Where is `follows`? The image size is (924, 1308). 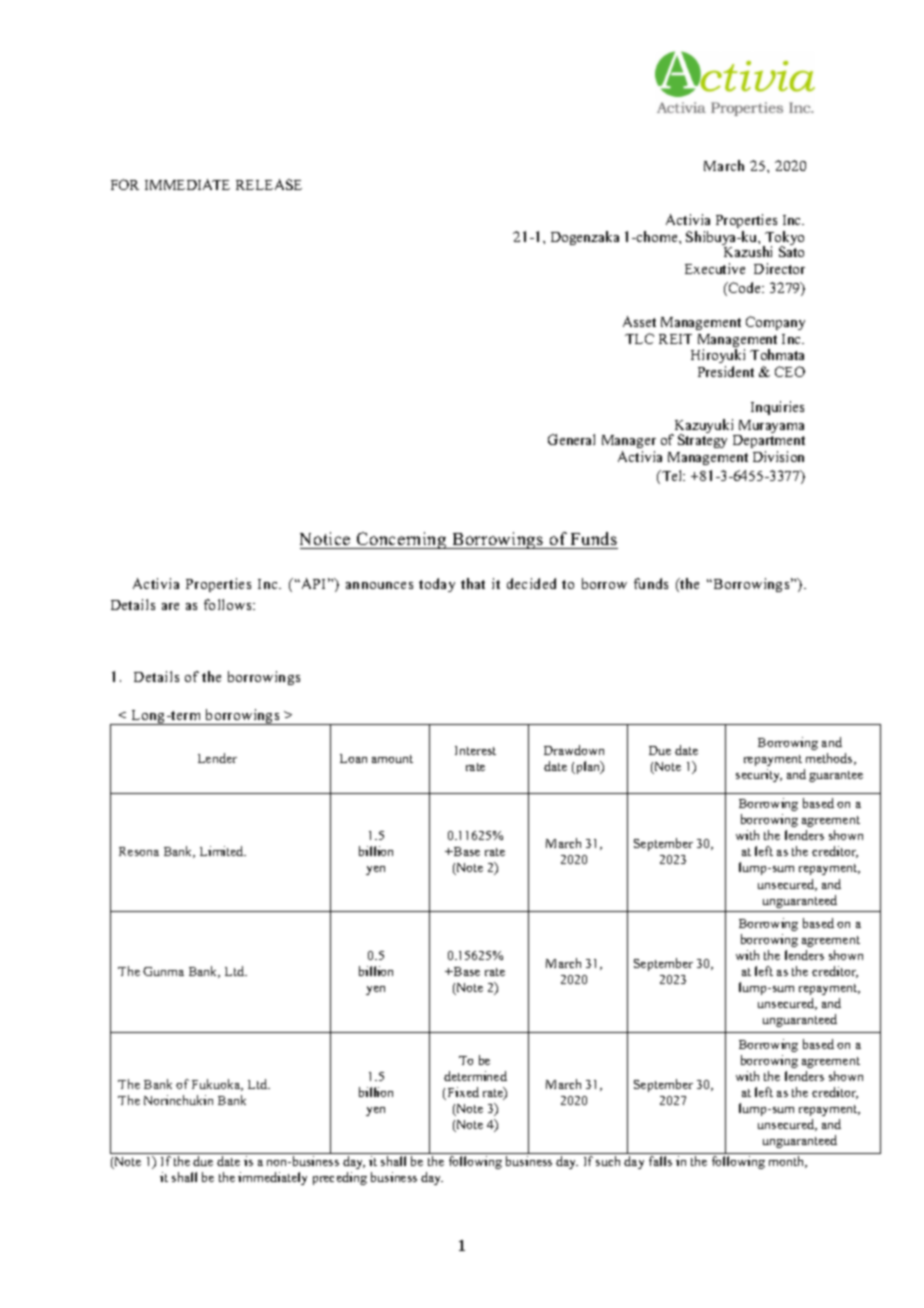 follows is located at coordinates (229, 604).
